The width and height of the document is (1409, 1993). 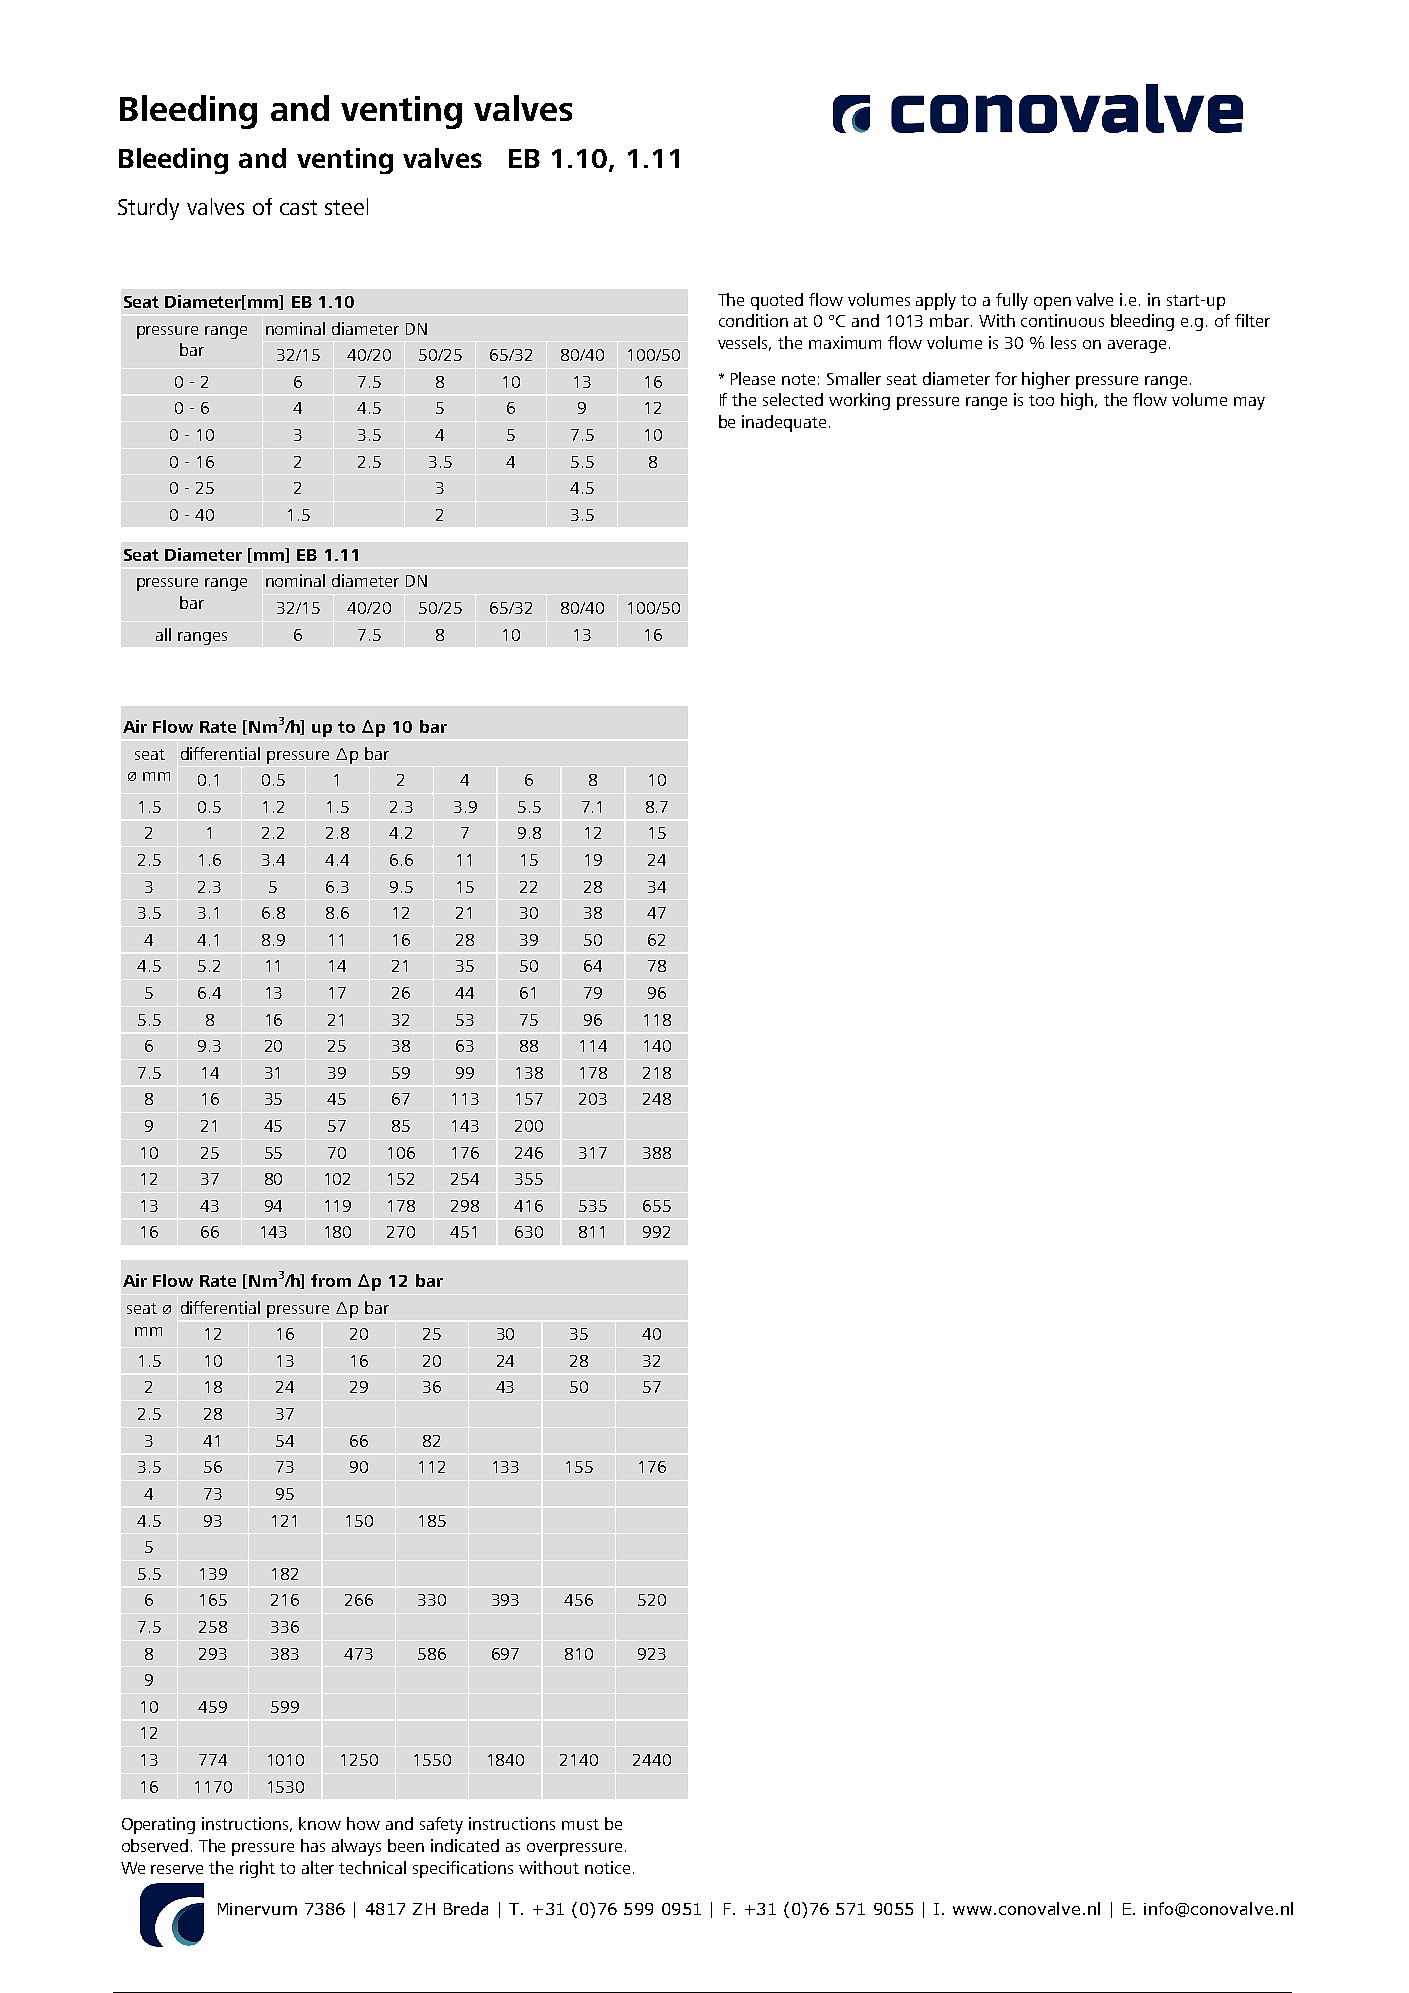 I want to click on open, so click(x=1052, y=303).
